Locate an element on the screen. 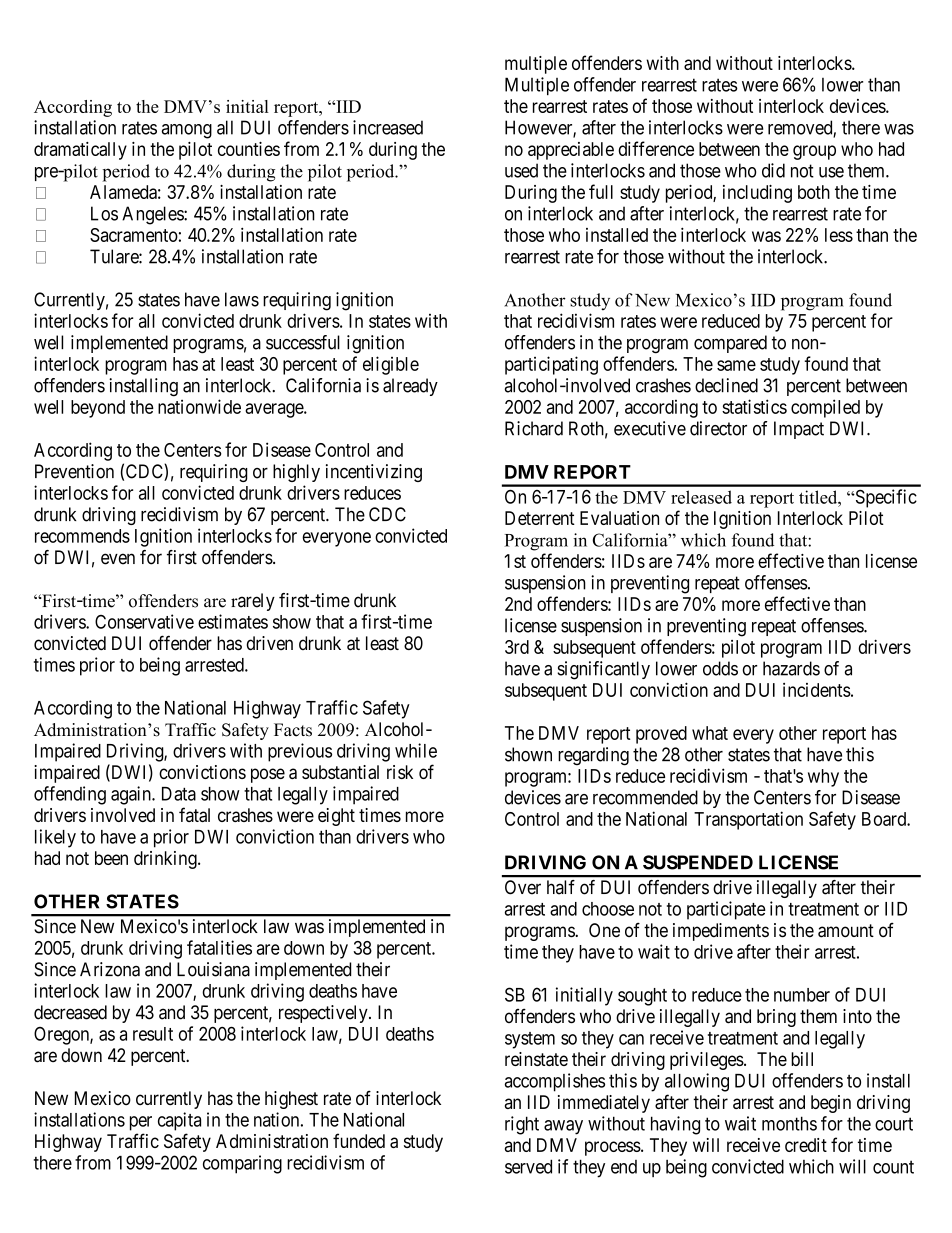 The image size is (952, 1233). significantly is located at coordinates (603, 670).
